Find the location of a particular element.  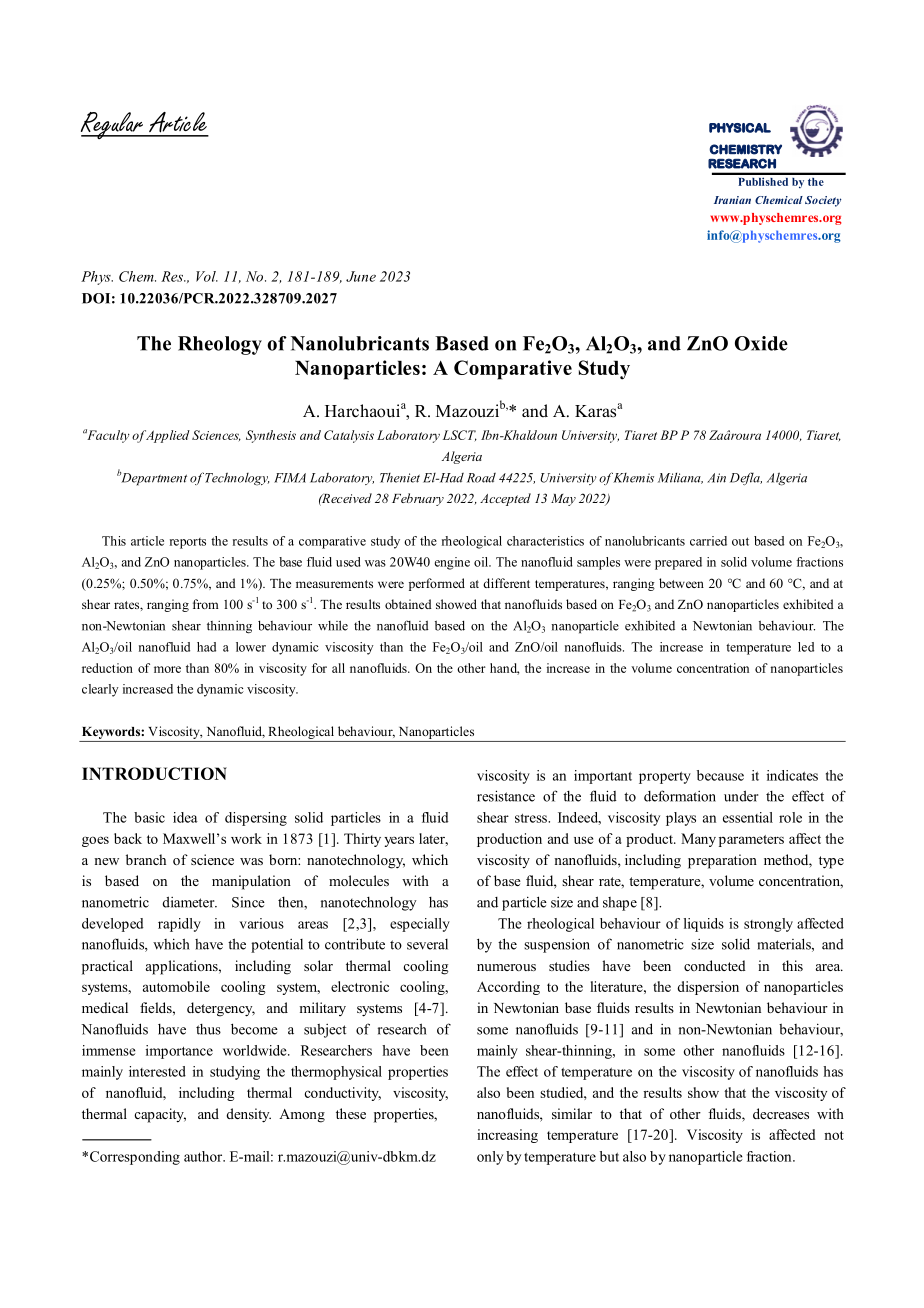

resistance is located at coordinates (506, 796).
